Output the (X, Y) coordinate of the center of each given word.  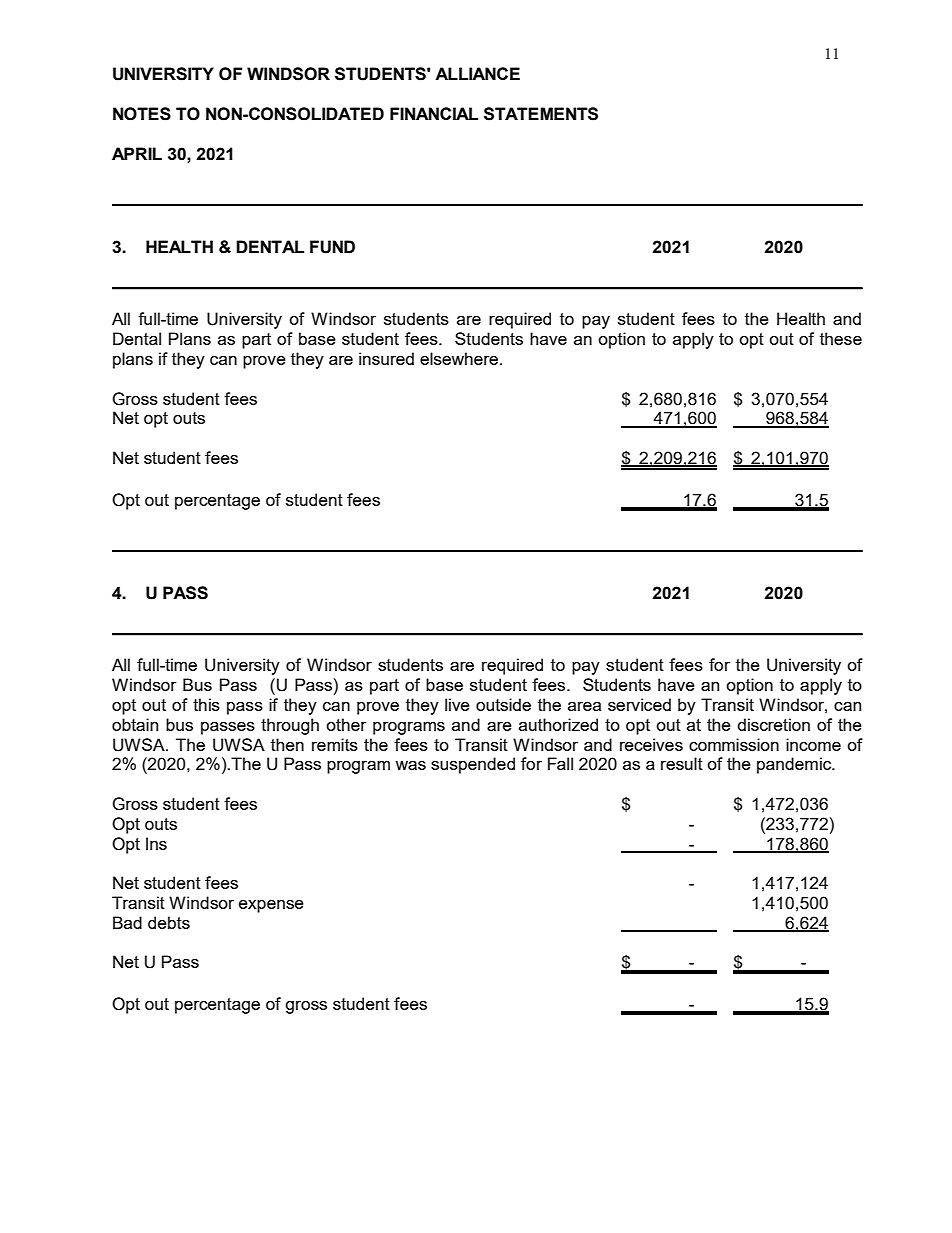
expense (271, 906)
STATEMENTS (541, 114)
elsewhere (460, 358)
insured (386, 358)
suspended (473, 765)
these (841, 338)
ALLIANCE (477, 73)
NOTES (142, 114)
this (206, 704)
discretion (774, 724)
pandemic (795, 765)
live (457, 704)
